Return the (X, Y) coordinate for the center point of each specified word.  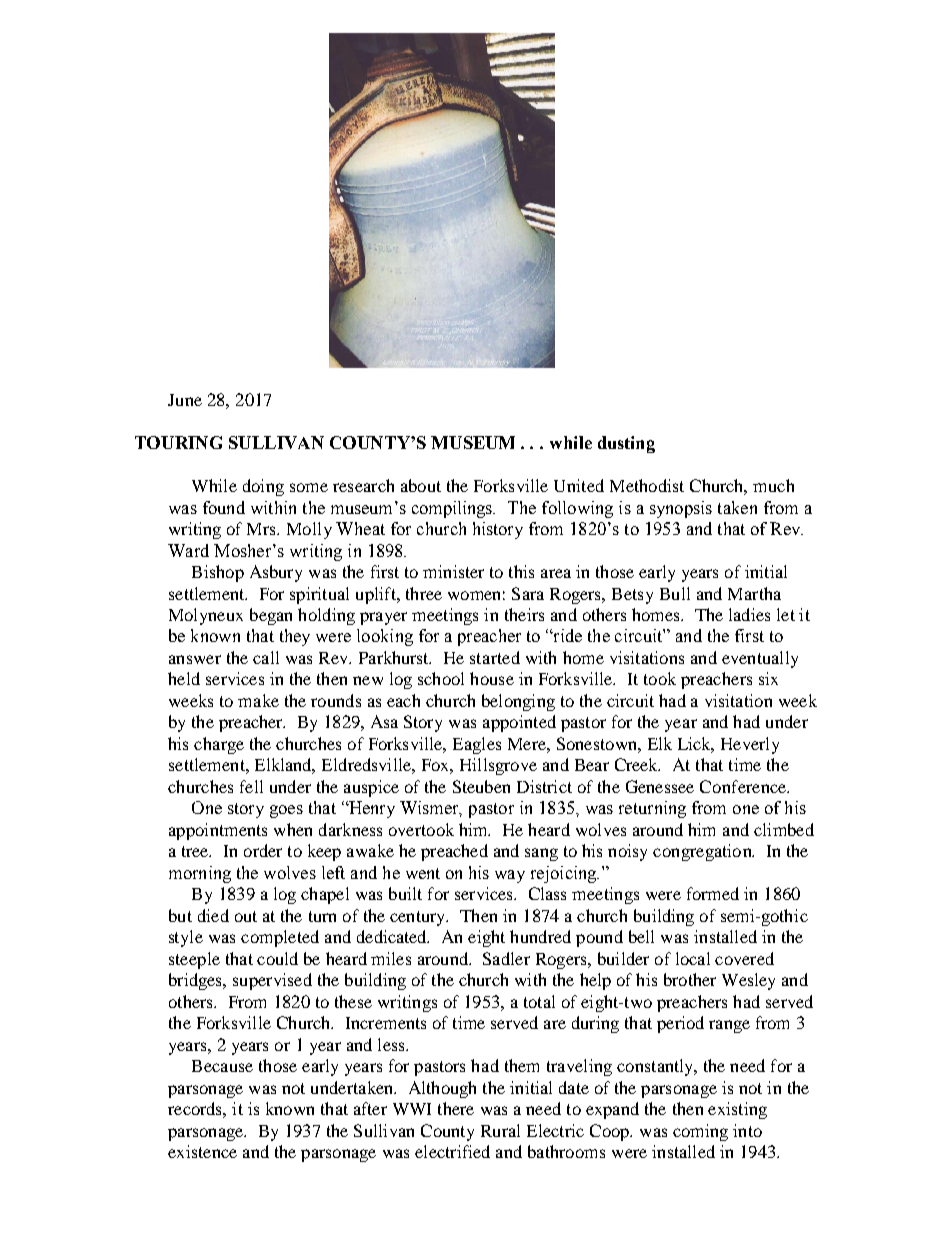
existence (202, 1151)
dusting (626, 444)
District (544, 786)
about (421, 485)
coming (700, 1132)
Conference (744, 786)
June (185, 400)
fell (251, 786)
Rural (500, 1130)
